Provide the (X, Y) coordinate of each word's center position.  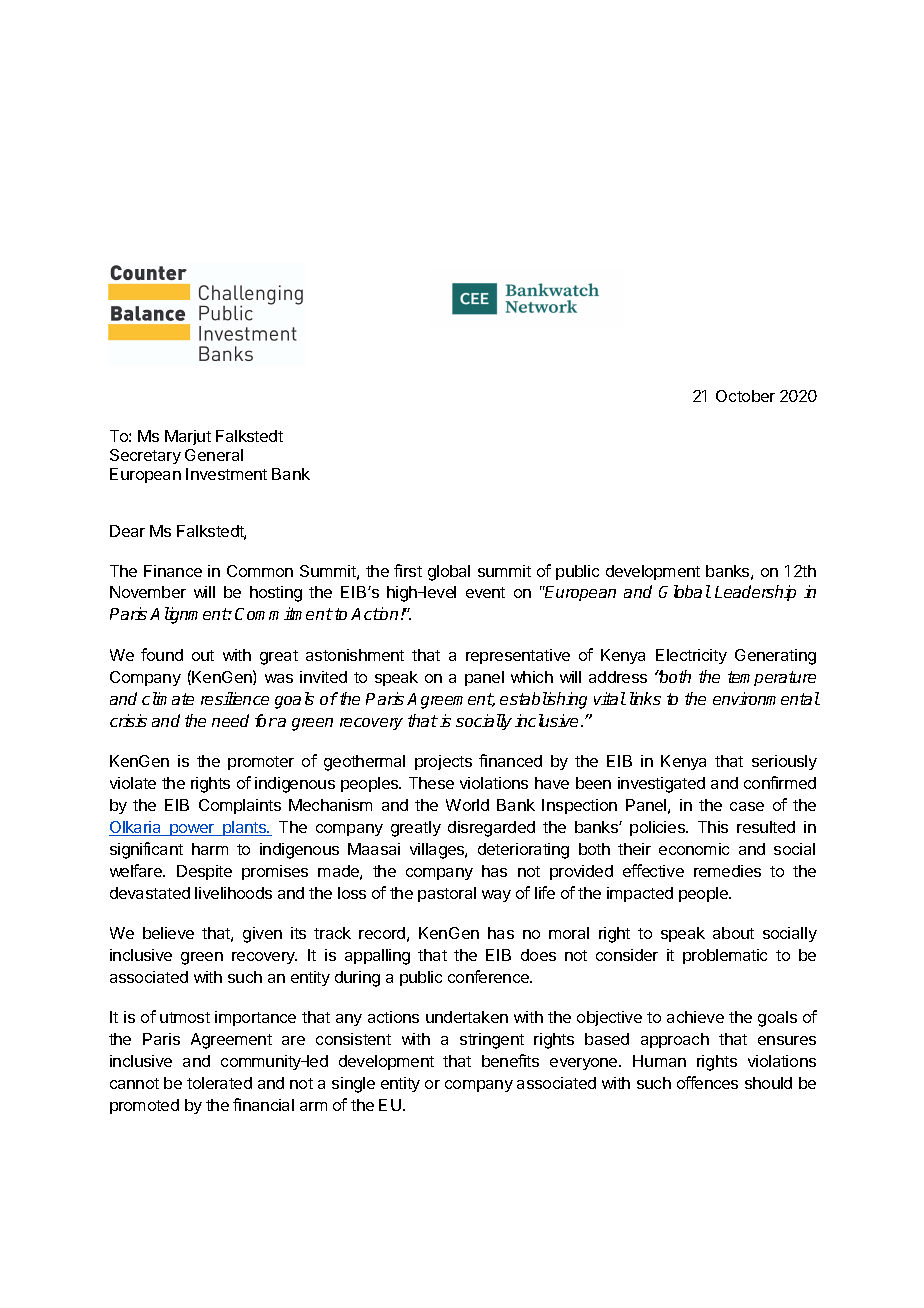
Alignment (189, 615)
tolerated (219, 1083)
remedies (727, 871)
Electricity (691, 656)
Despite (204, 872)
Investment (226, 474)
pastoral (447, 894)
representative (518, 656)
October (745, 396)
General (214, 455)
